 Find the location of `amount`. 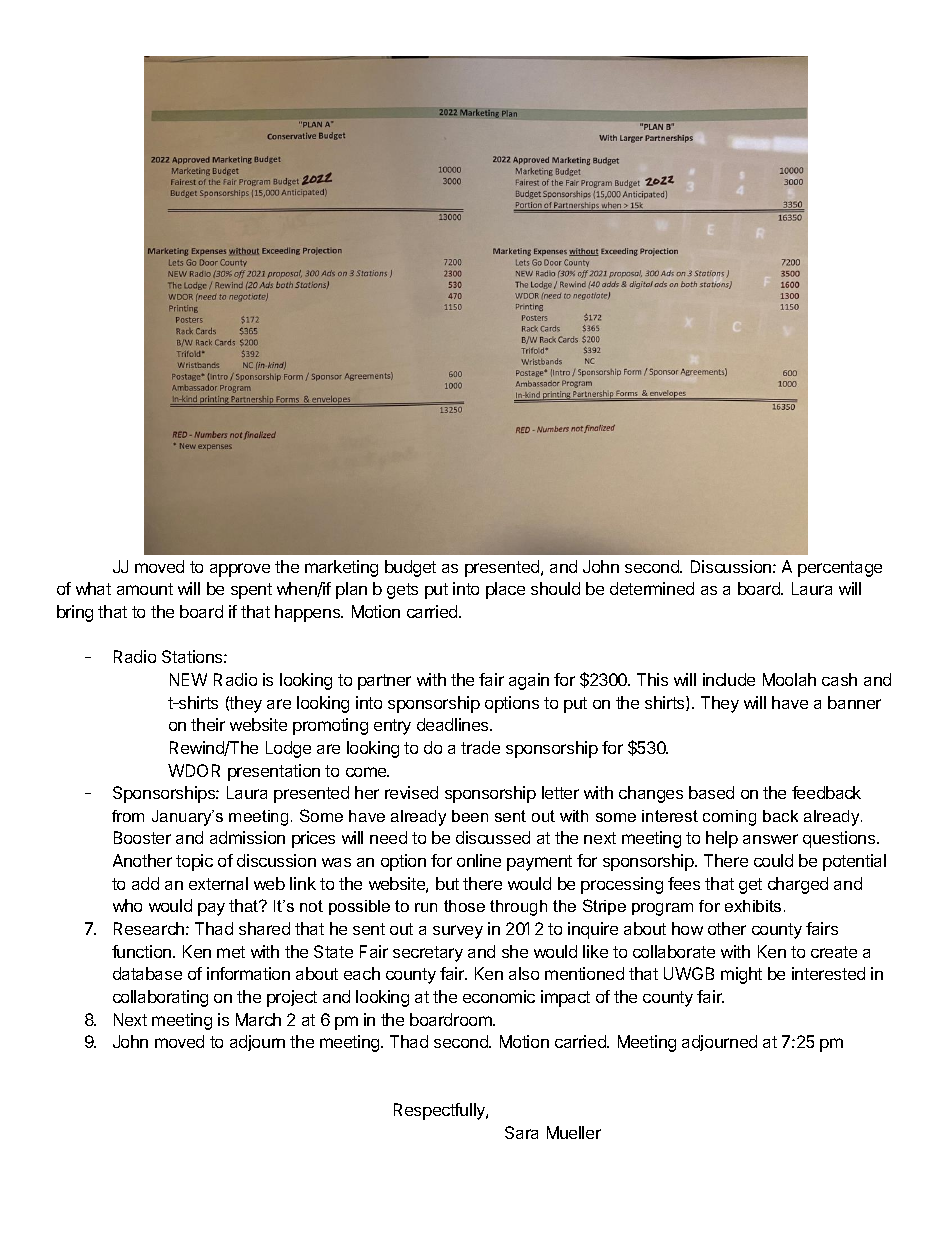

amount is located at coordinates (145, 589).
